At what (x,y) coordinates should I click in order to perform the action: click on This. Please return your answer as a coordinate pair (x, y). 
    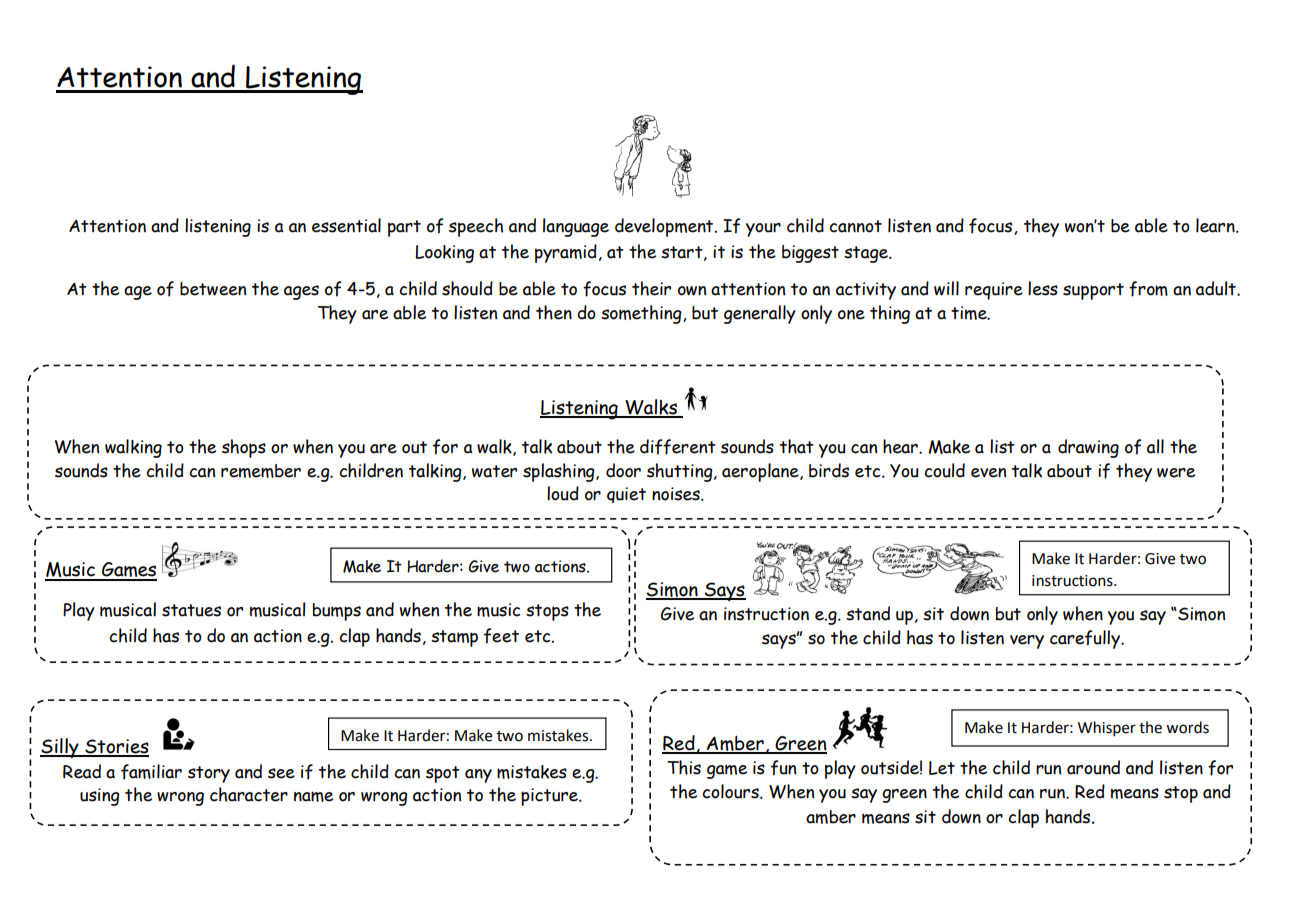
    Looking at the image, I should click on (684, 767).
